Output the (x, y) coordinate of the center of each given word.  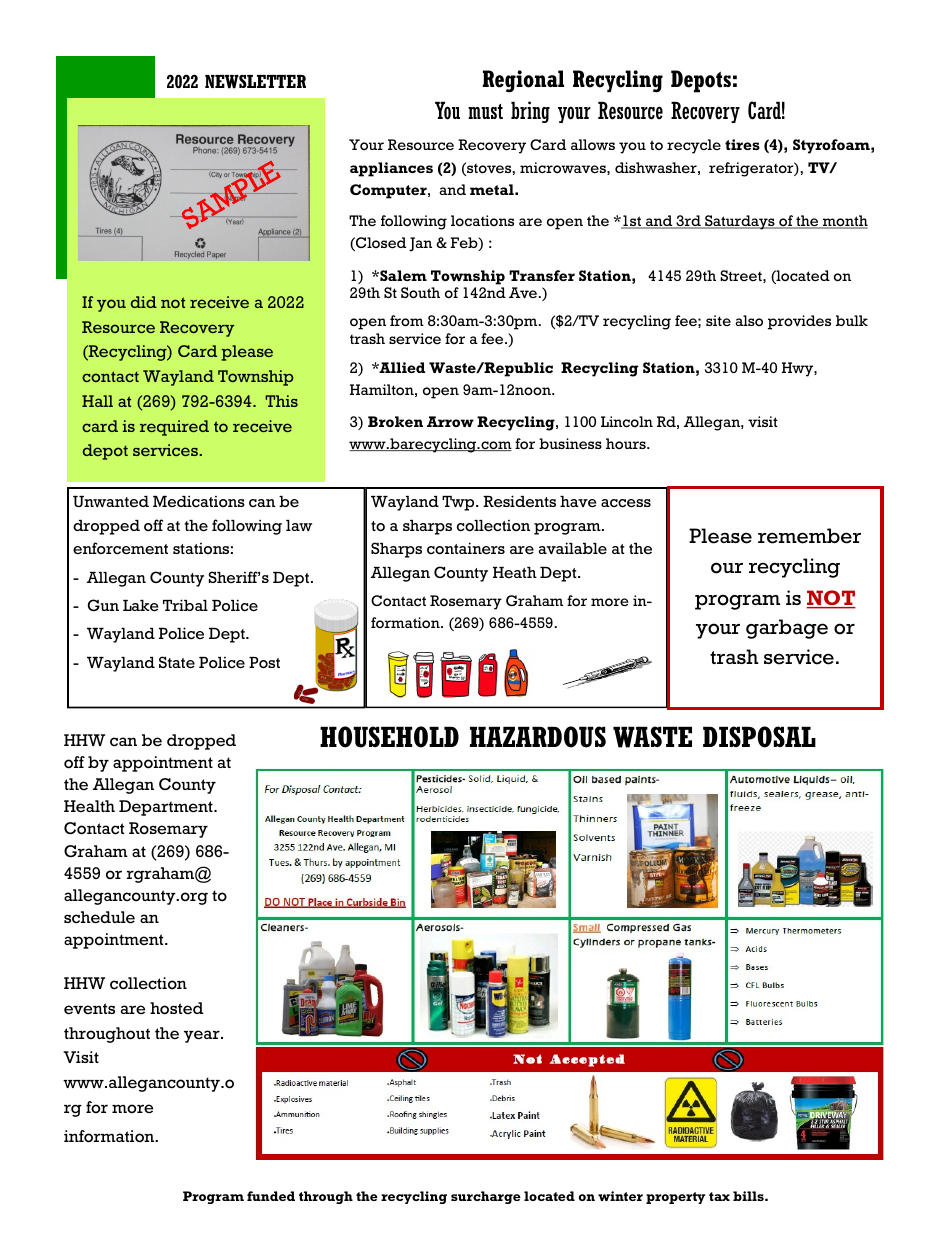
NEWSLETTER (255, 82)
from (407, 321)
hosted (176, 1008)
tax (719, 1196)
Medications (199, 501)
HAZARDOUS (538, 737)
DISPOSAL (759, 737)
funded (271, 1196)
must (485, 111)
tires (742, 144)
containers (466, 548)
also (749, 320)
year (203, 1036)
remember (809, 536)
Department (167, 808)
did (144, 302)
